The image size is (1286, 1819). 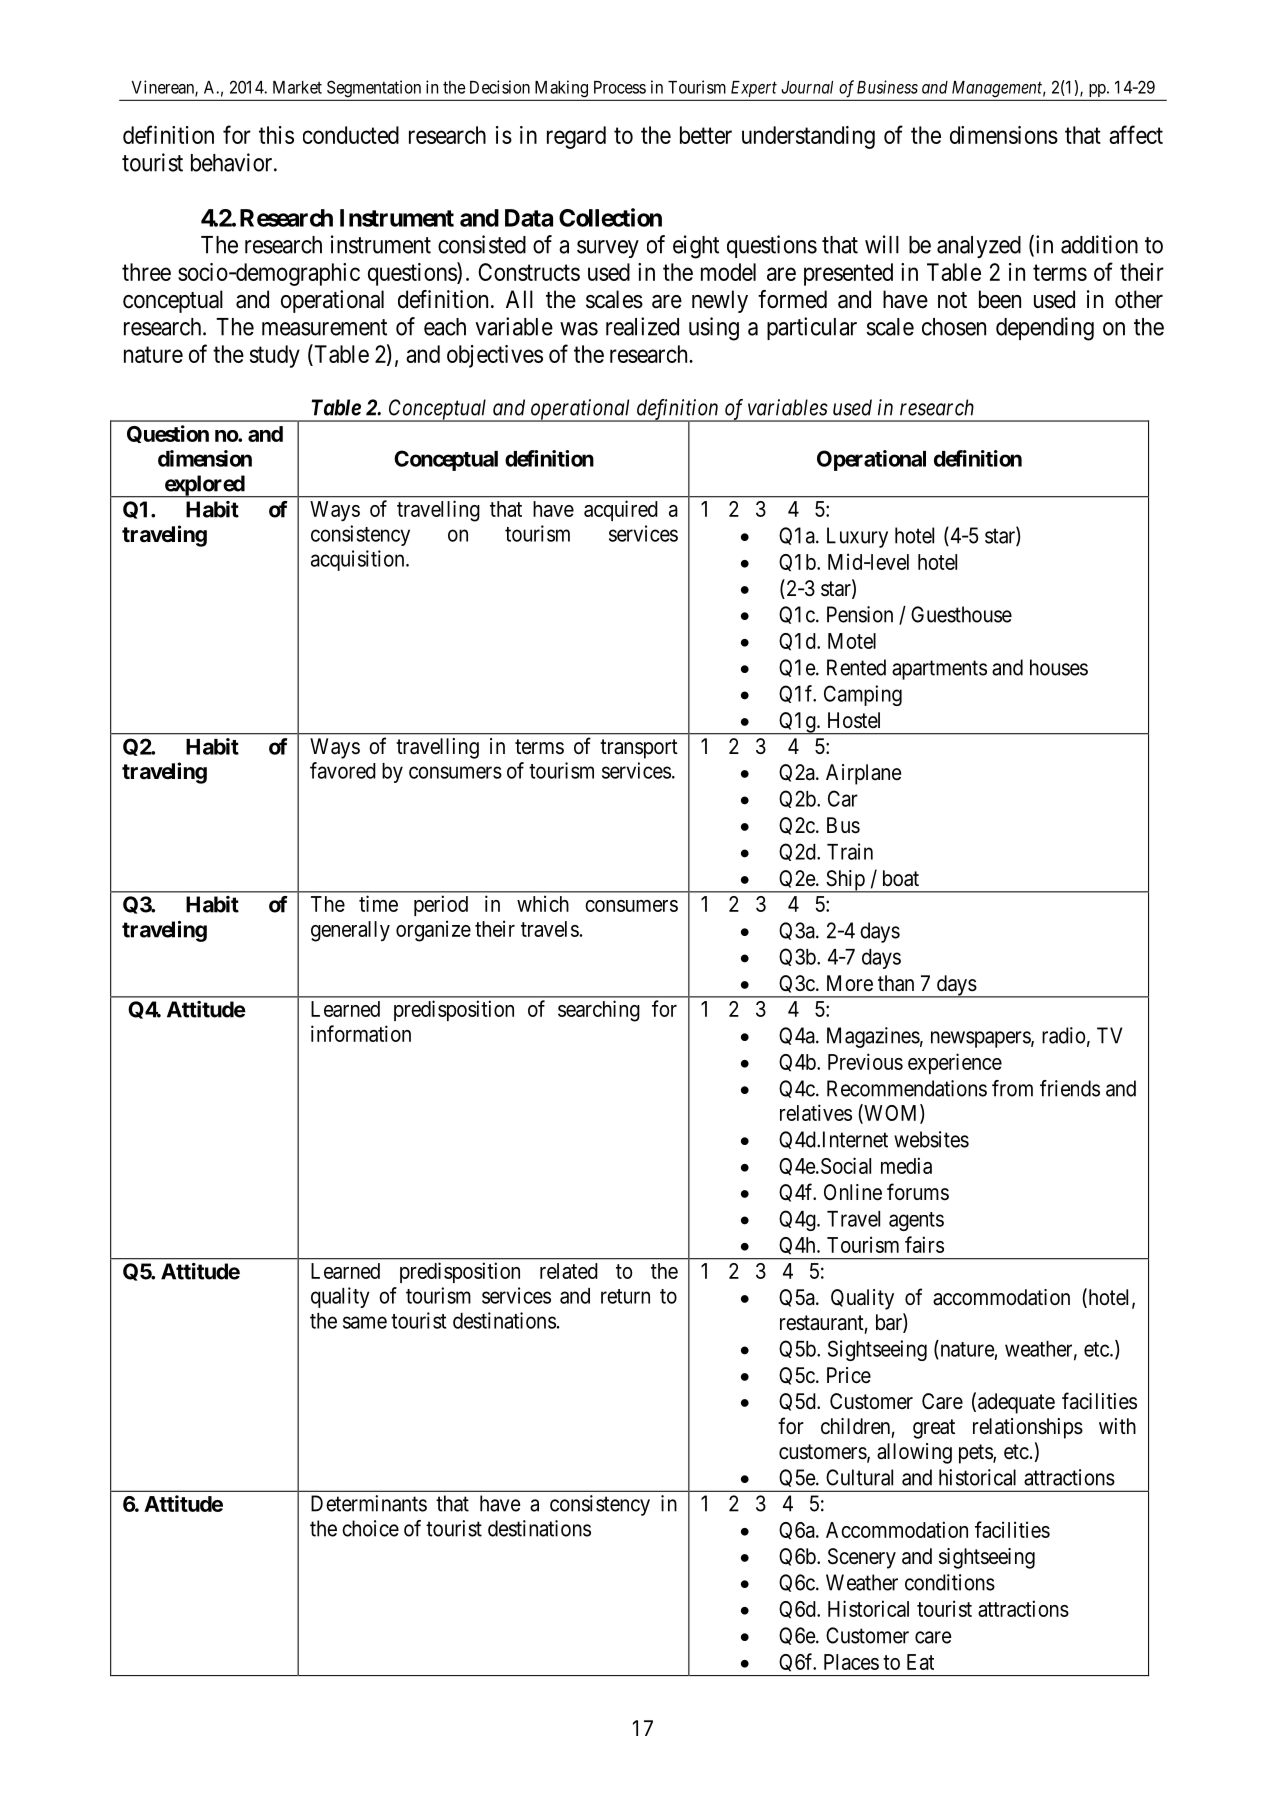 What do you see at coordinates (1012, 1088) in the screenshot?
I see `from` at bounding box center [1012, 1088].
